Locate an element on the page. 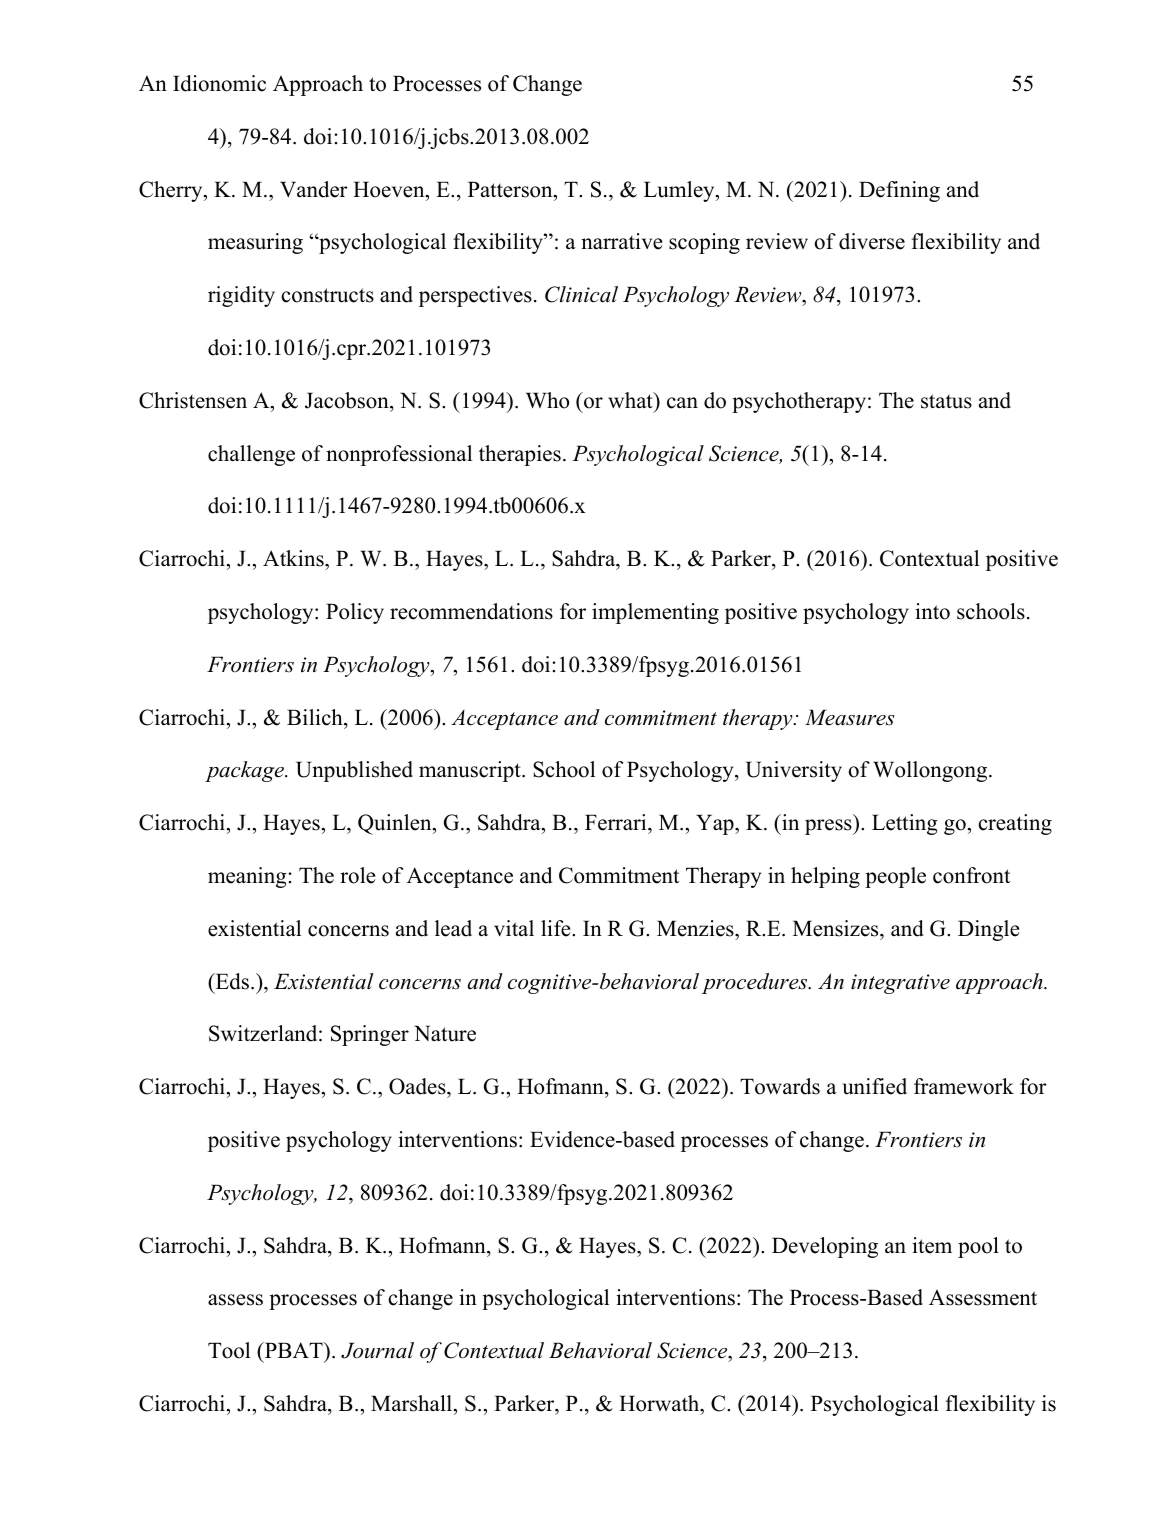 The width and height of the image is (1171, 1515). diverse is located at coordinates (872, 241).
